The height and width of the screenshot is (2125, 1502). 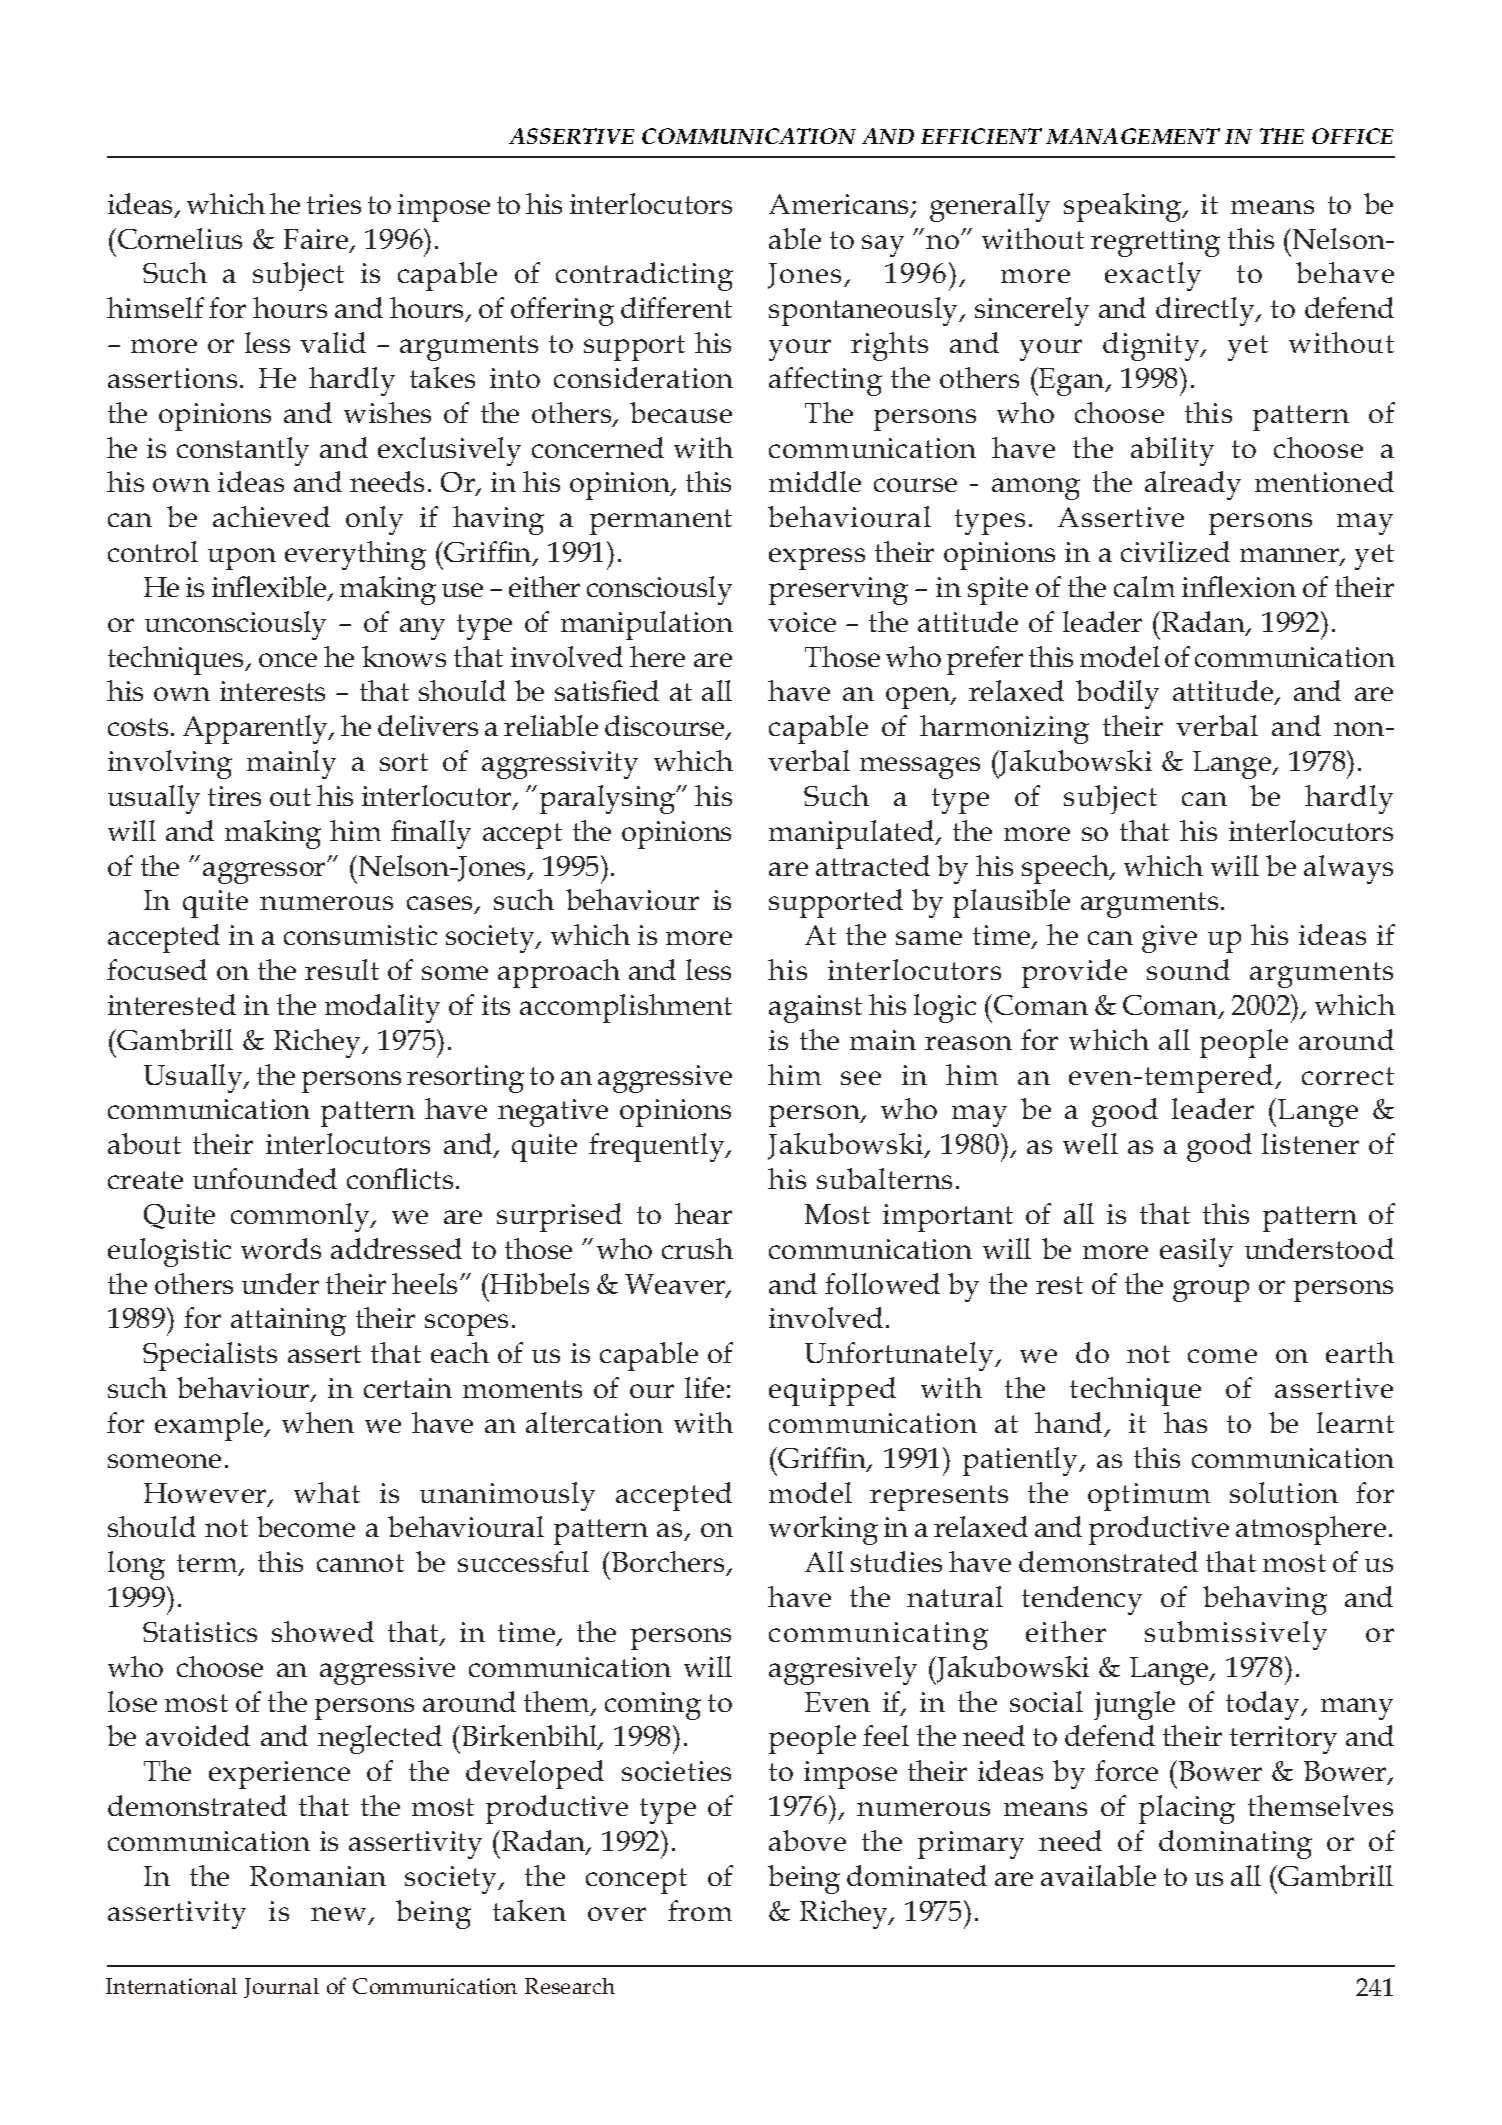 I want to click on new, so click(x=340, y=1915).
